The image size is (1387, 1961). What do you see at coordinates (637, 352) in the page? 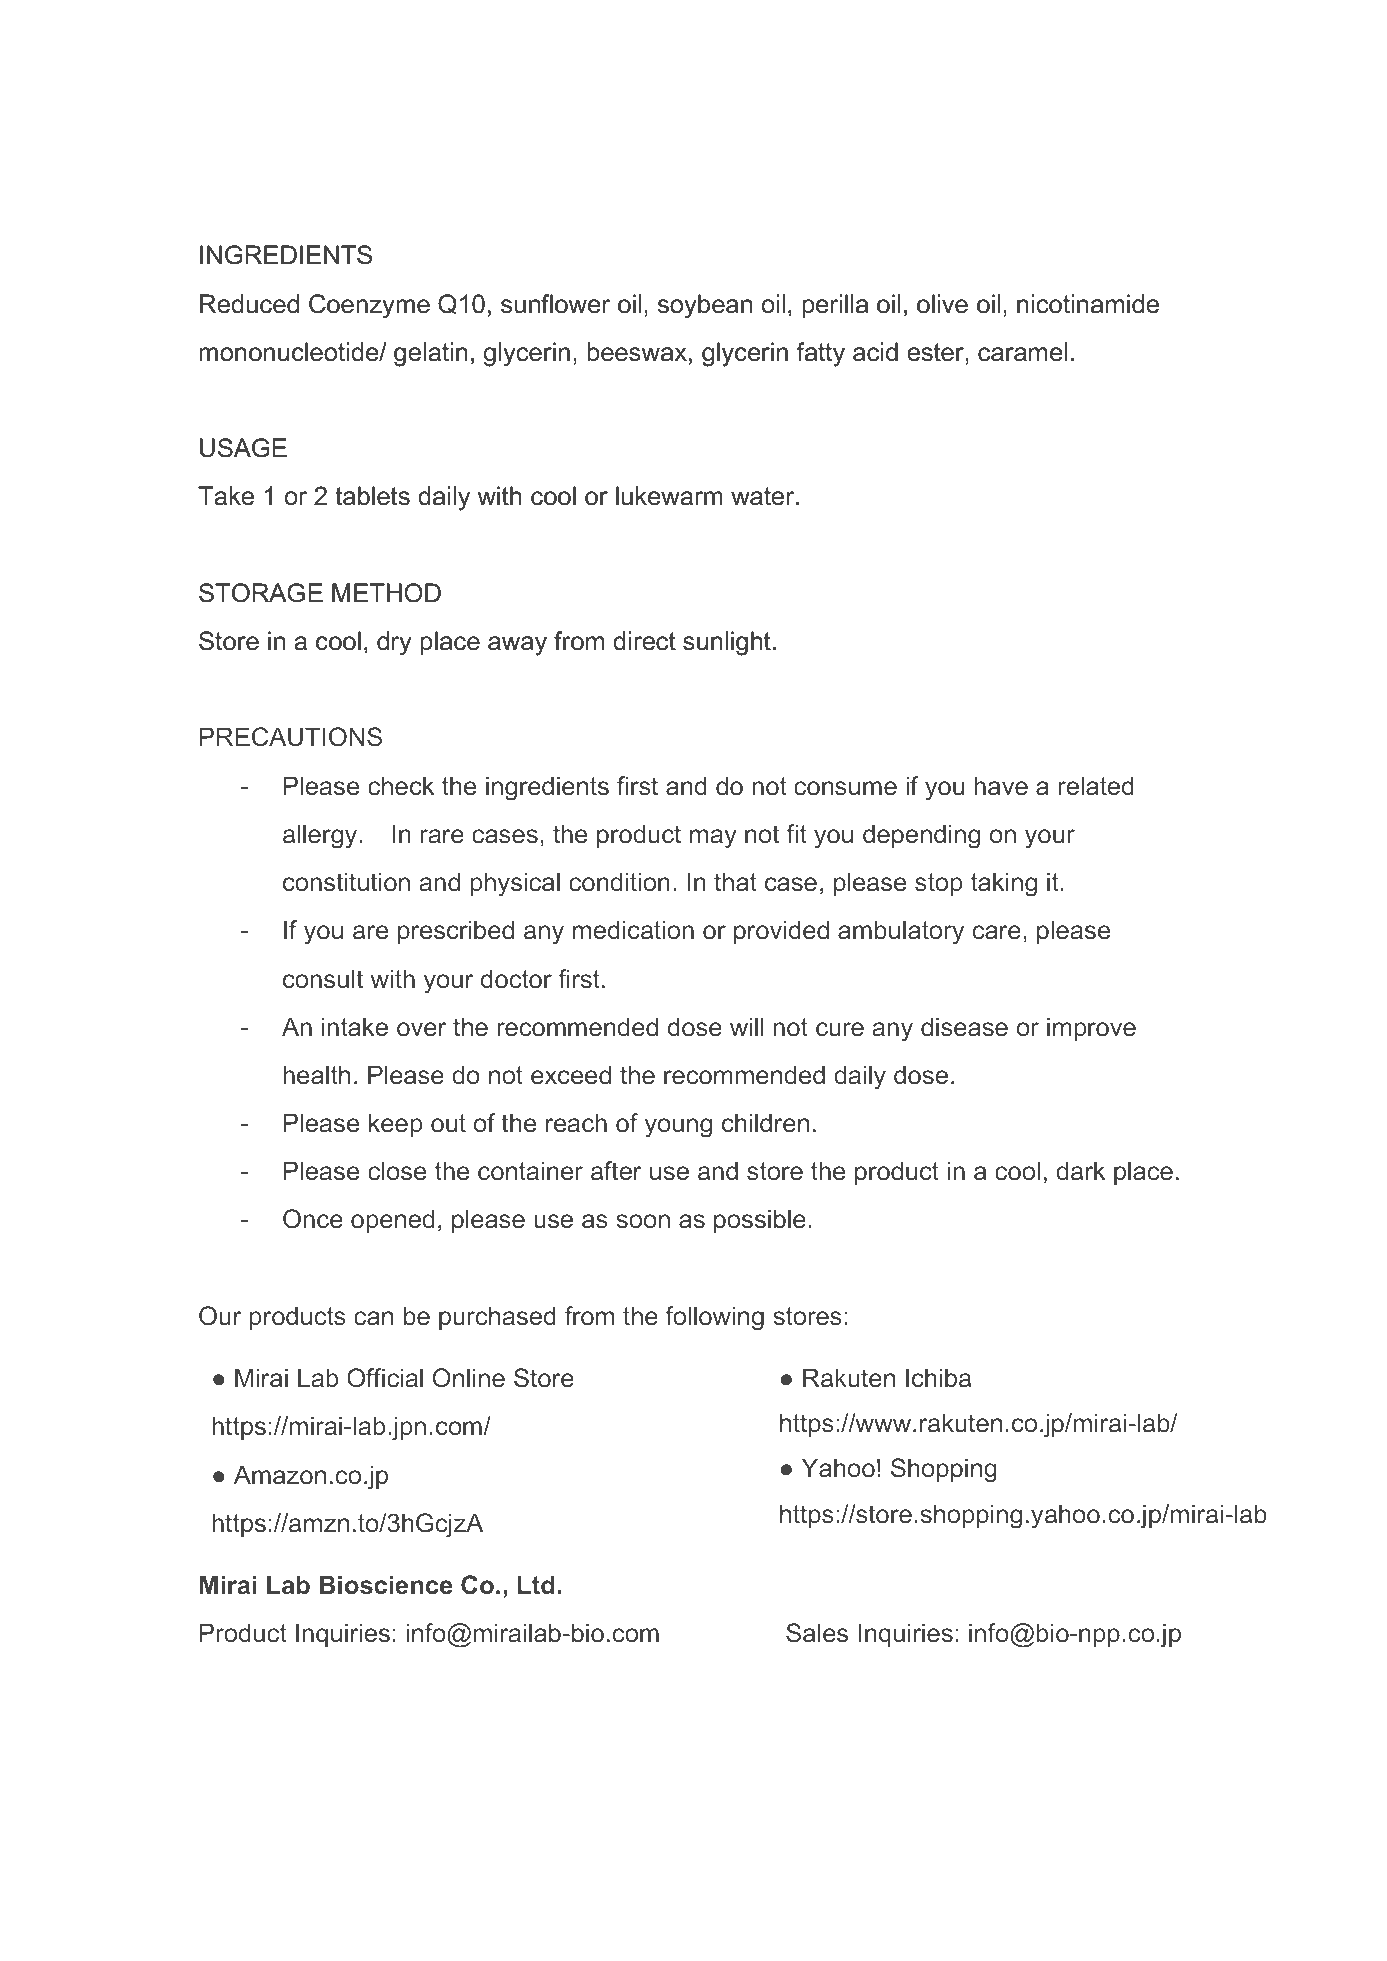
I see `beeswax` at bounding box center [637, 352].
